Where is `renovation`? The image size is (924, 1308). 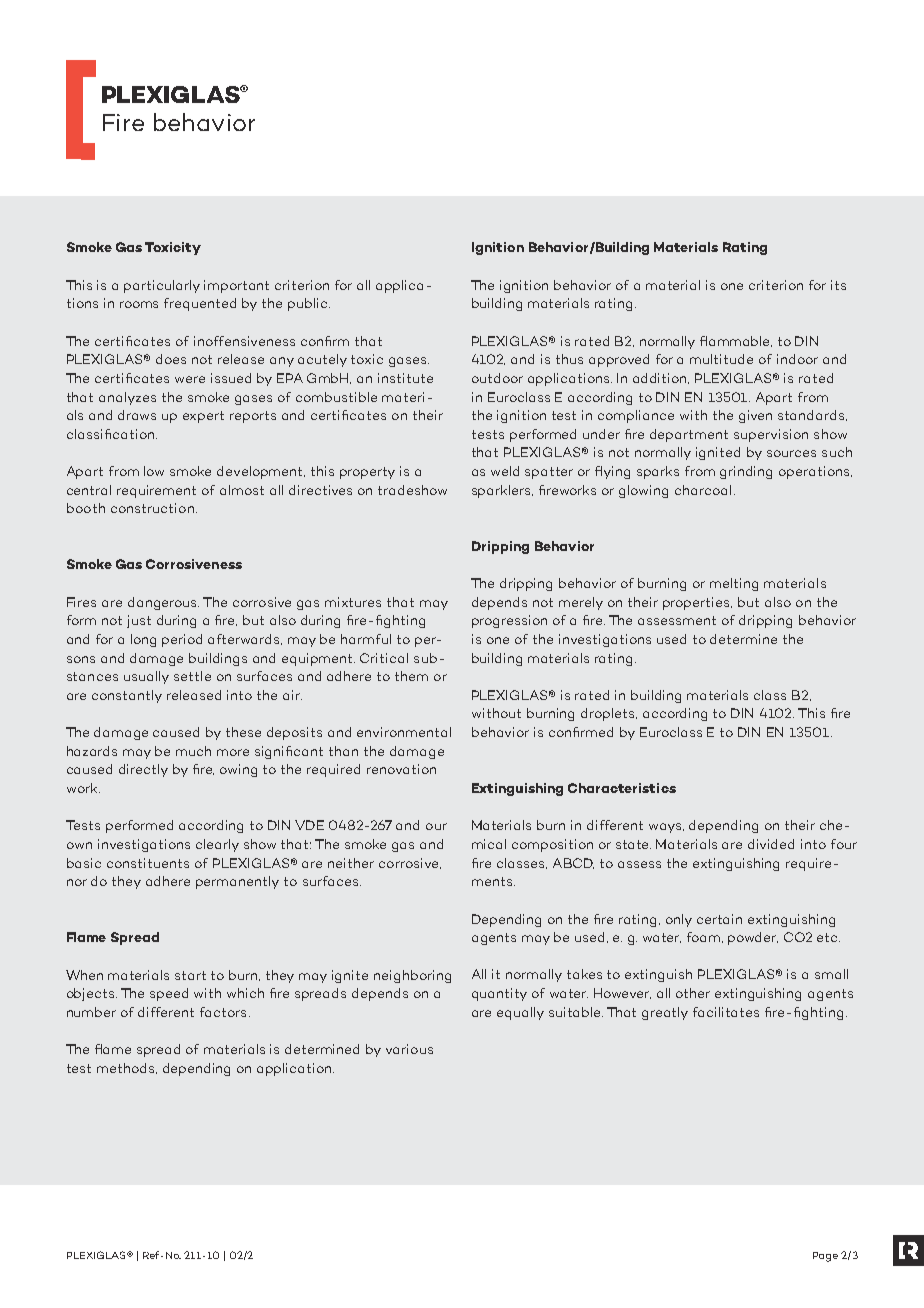 renovation is located at coordinates (401, 769).
